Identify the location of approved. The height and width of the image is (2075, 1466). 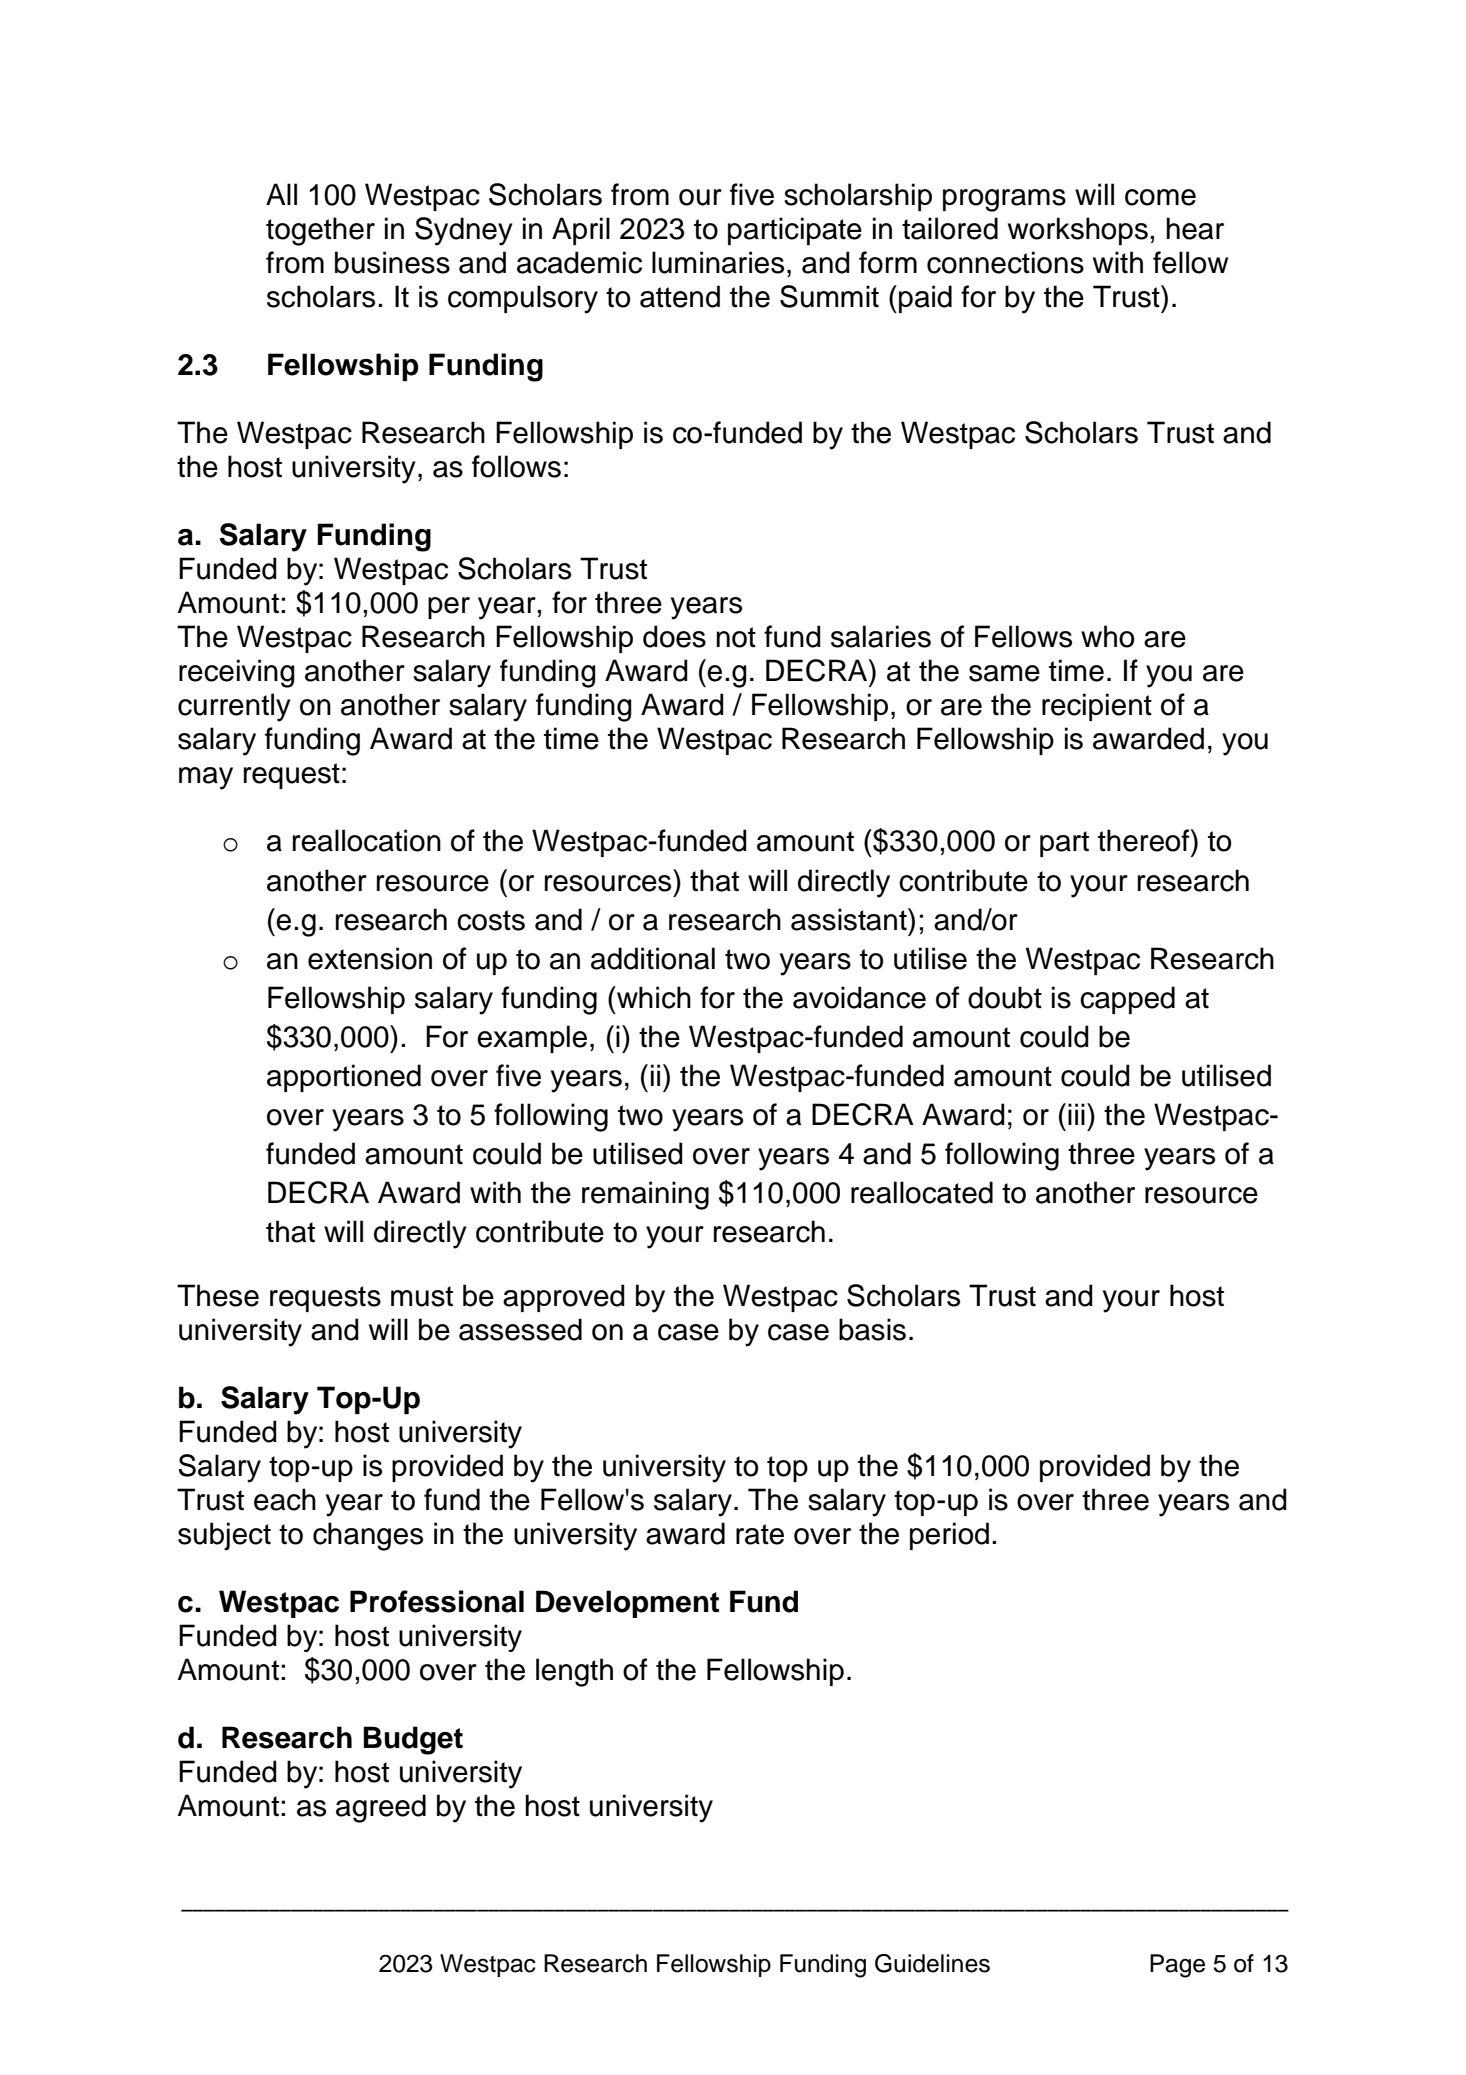
(564, 1298).
